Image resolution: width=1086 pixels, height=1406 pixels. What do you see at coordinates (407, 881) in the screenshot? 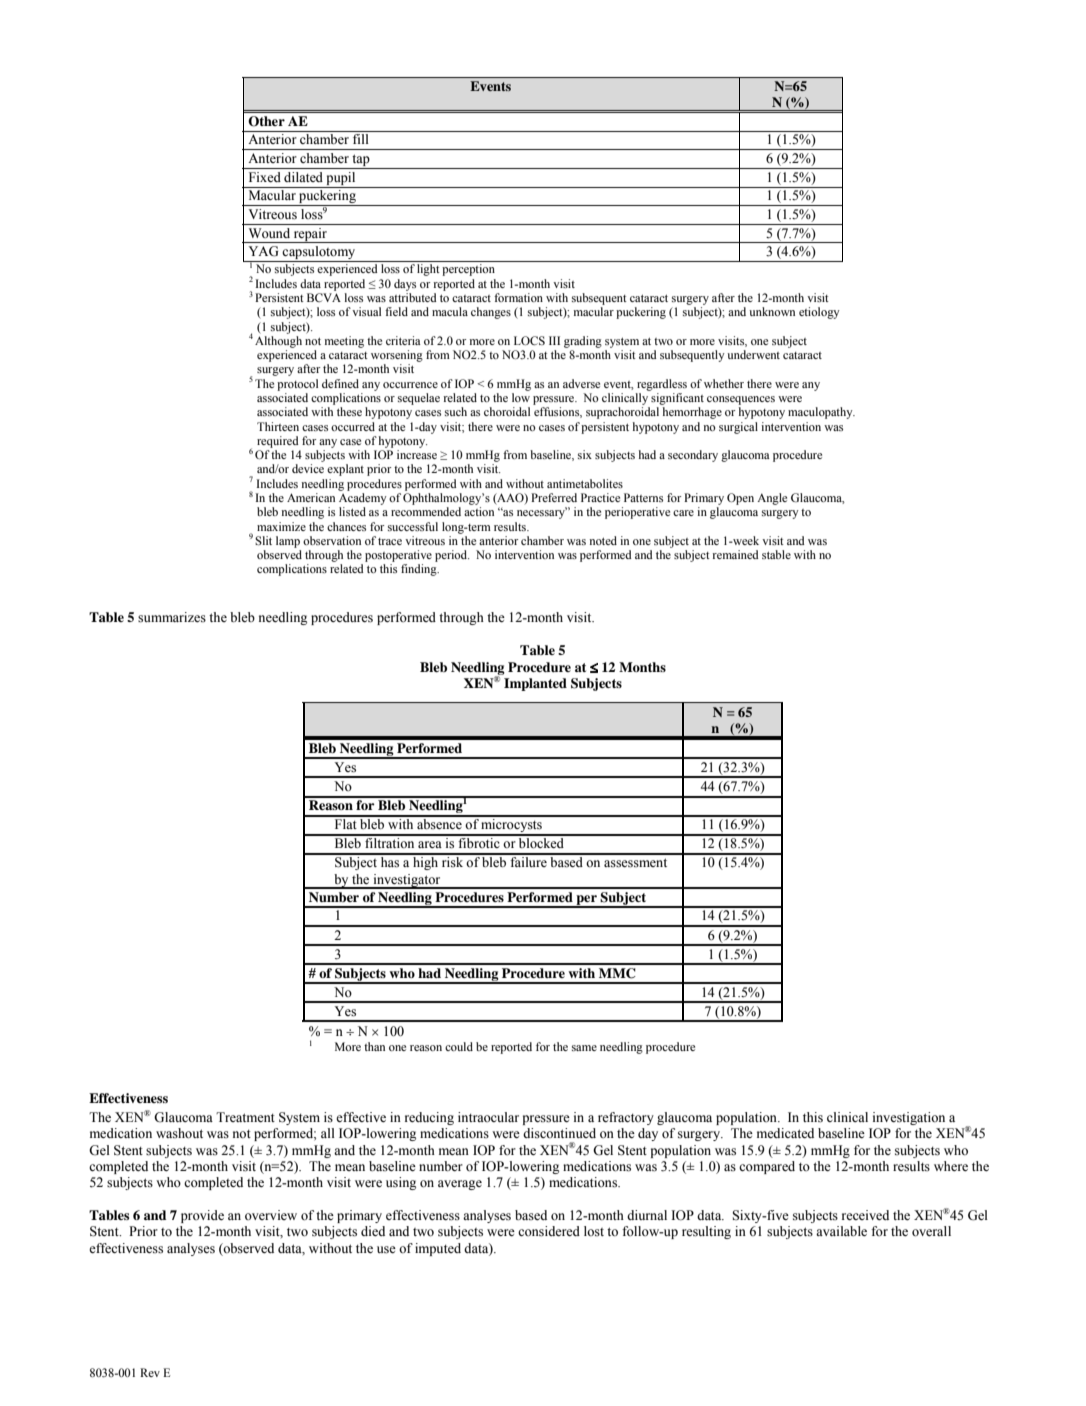
I see `investigator` at bounding box center [407, 881].
